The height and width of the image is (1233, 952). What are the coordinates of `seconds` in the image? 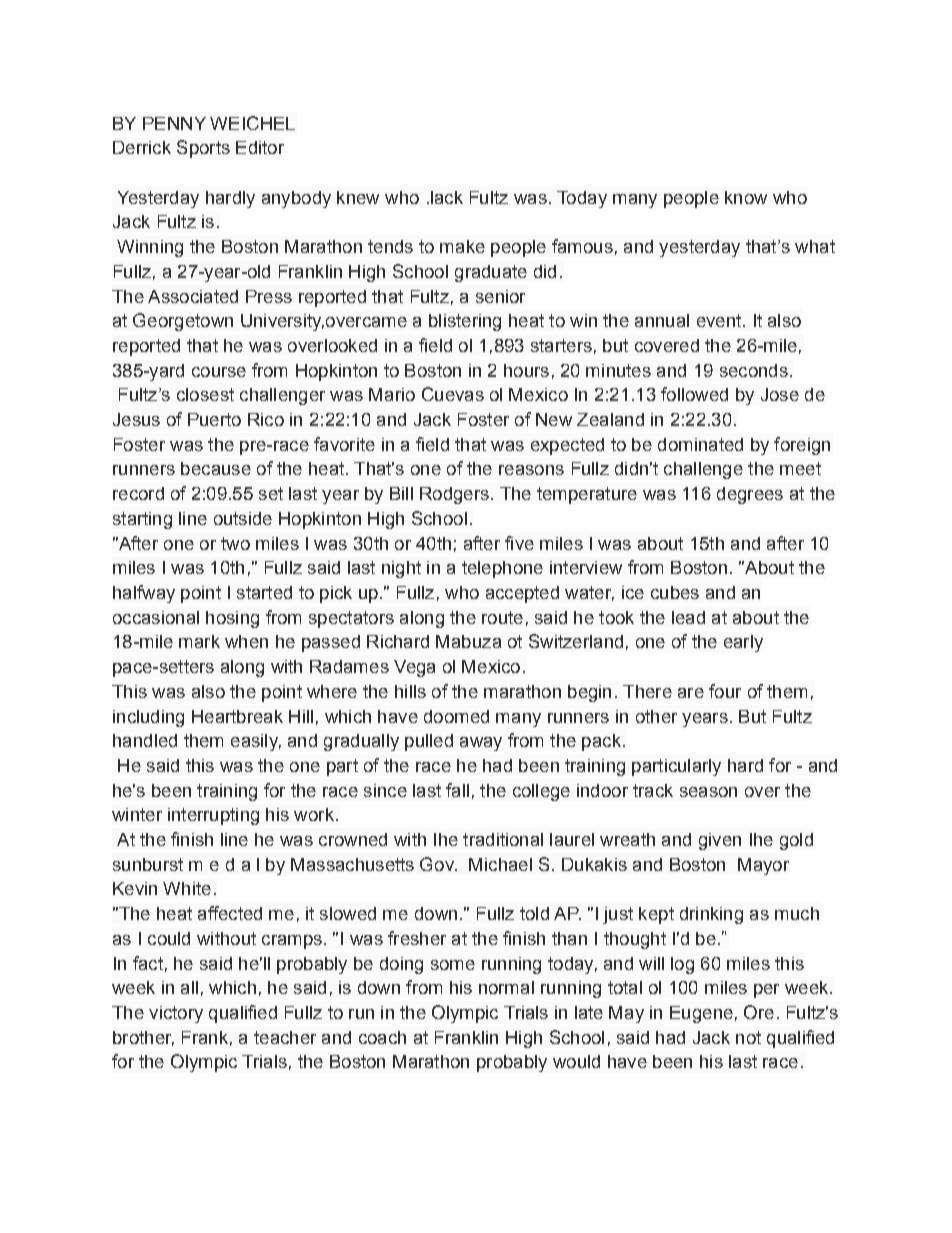 It's located at (754, 370).
